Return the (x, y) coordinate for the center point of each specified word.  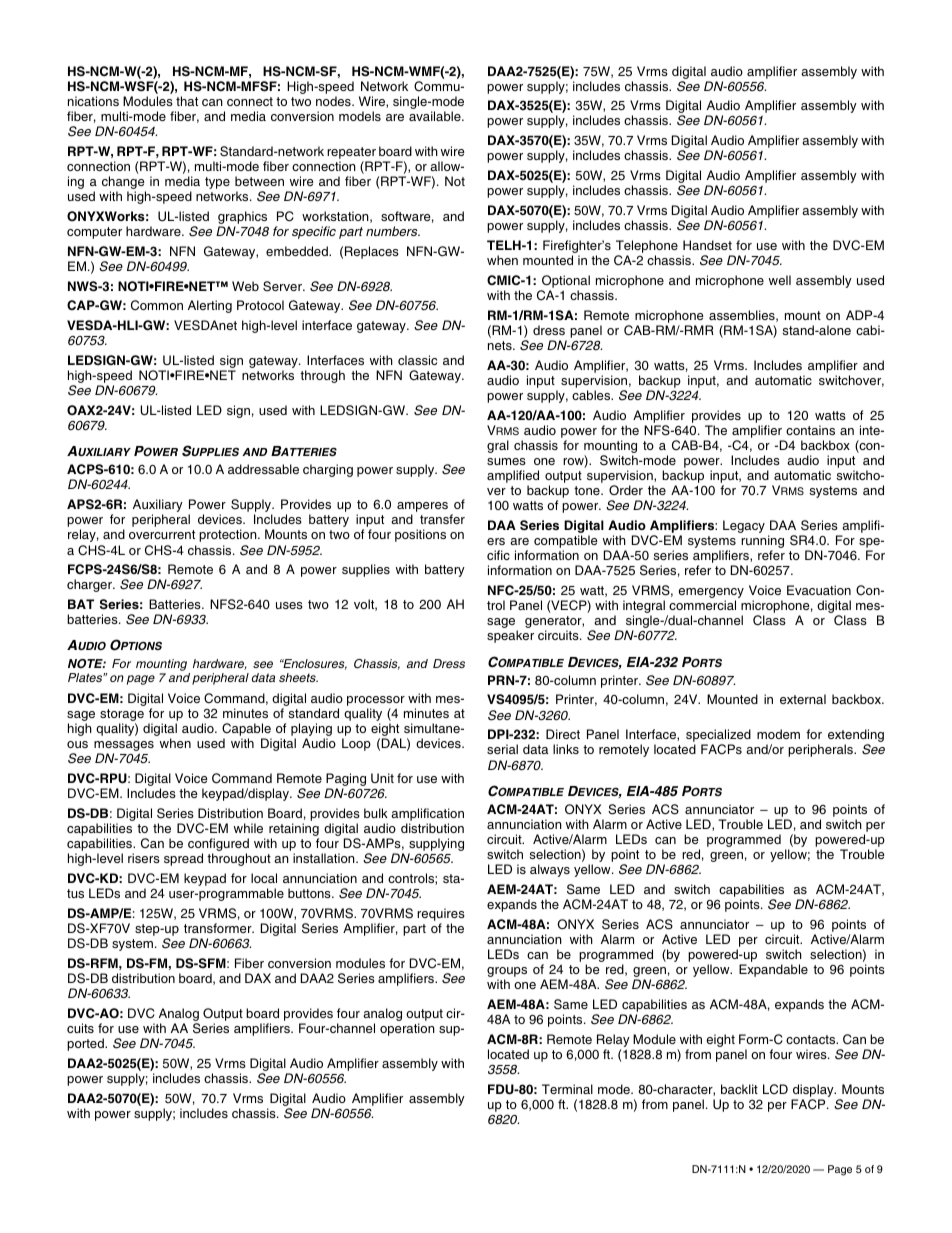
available (436, 116)
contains (810, 430)
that (187, 101)
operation (407, 1029)
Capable (247, 731)
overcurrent (162, 534)
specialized (718, 737)
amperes (422, 508)
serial (502, 749)
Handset (707, 245)
